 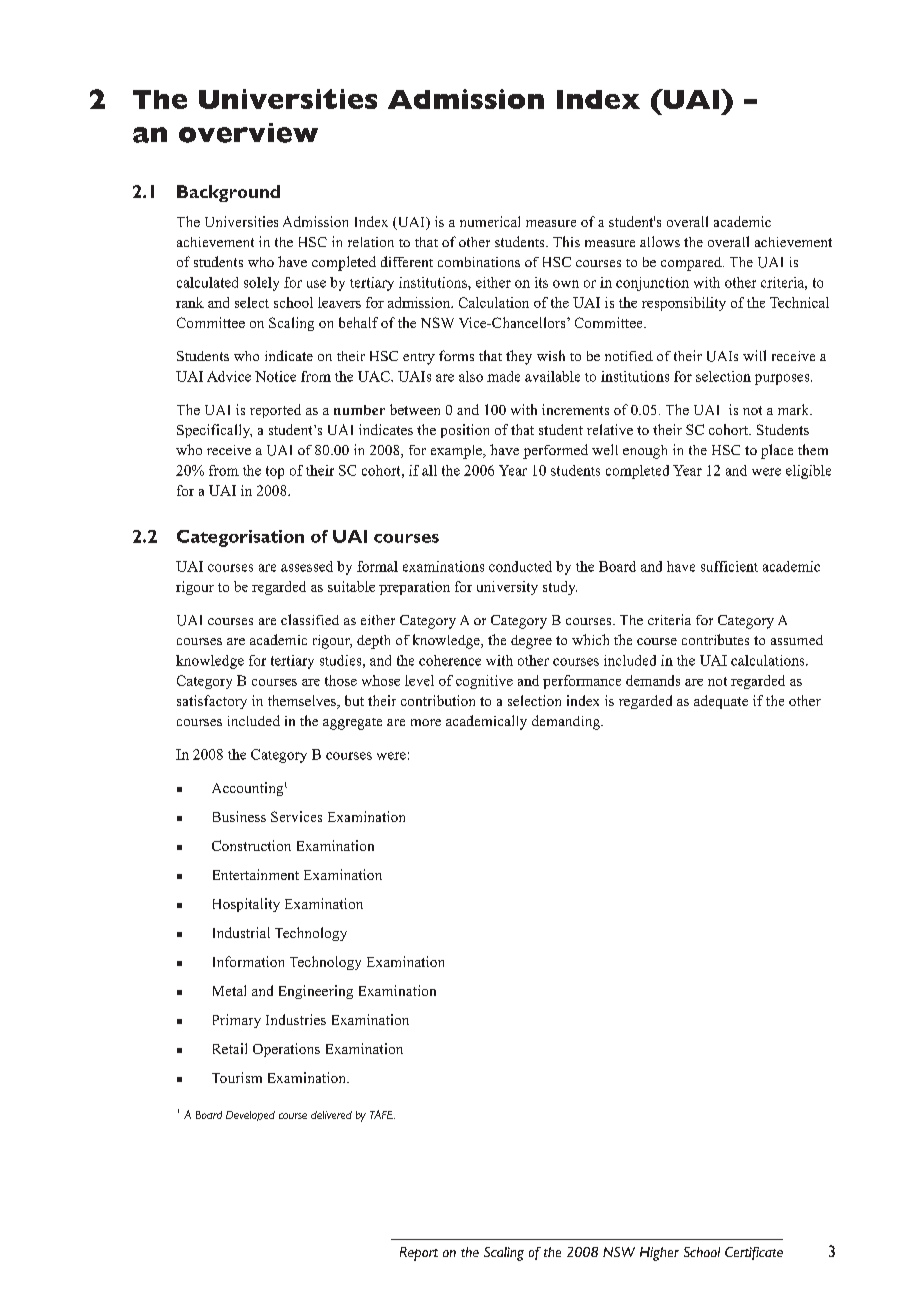 I want to click on adequate, so click(x=721, y=702).
